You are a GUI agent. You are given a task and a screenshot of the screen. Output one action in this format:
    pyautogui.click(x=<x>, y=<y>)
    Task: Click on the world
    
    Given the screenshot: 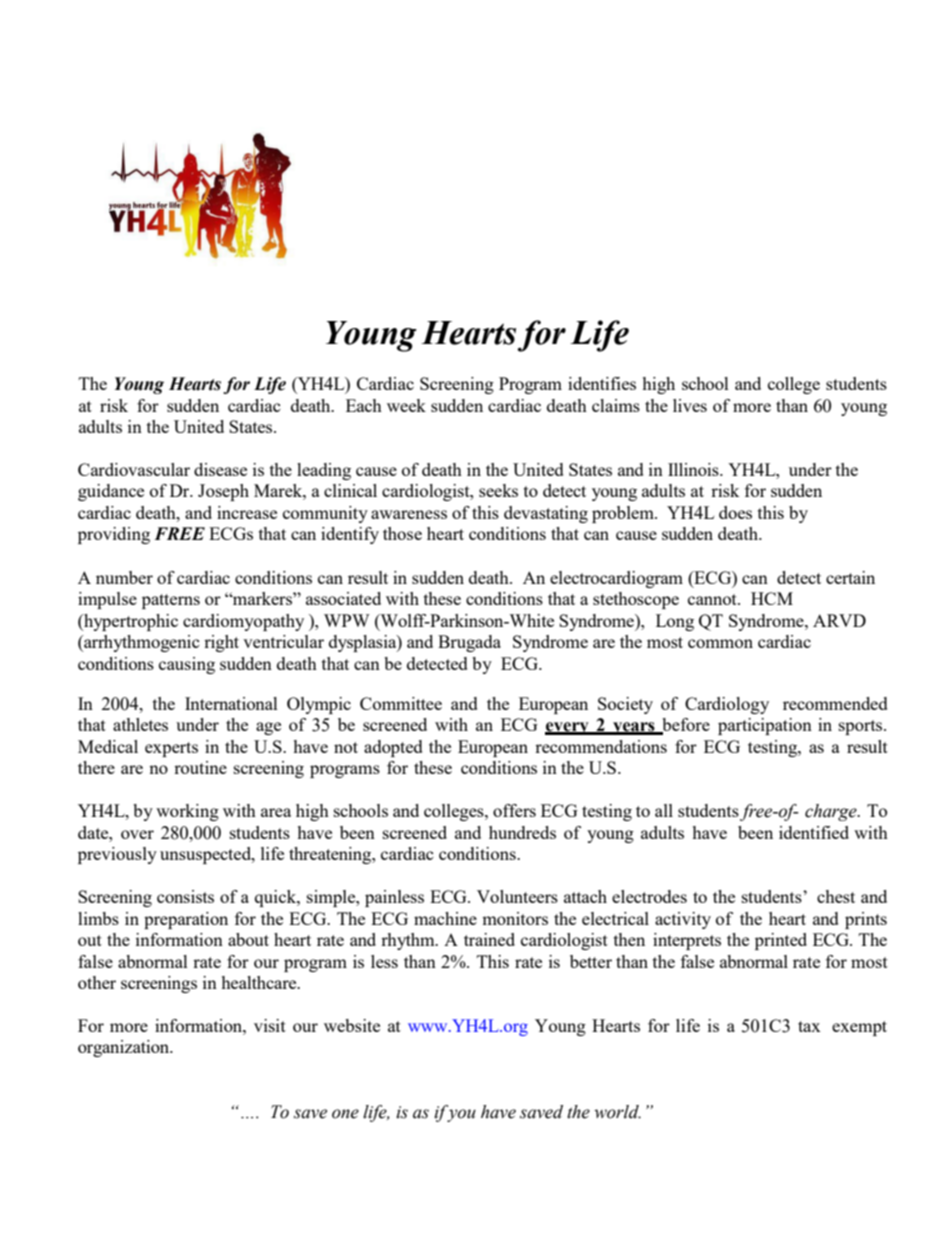 What is the action you would take?
    pyautogui.click(x=617, y=1112)
